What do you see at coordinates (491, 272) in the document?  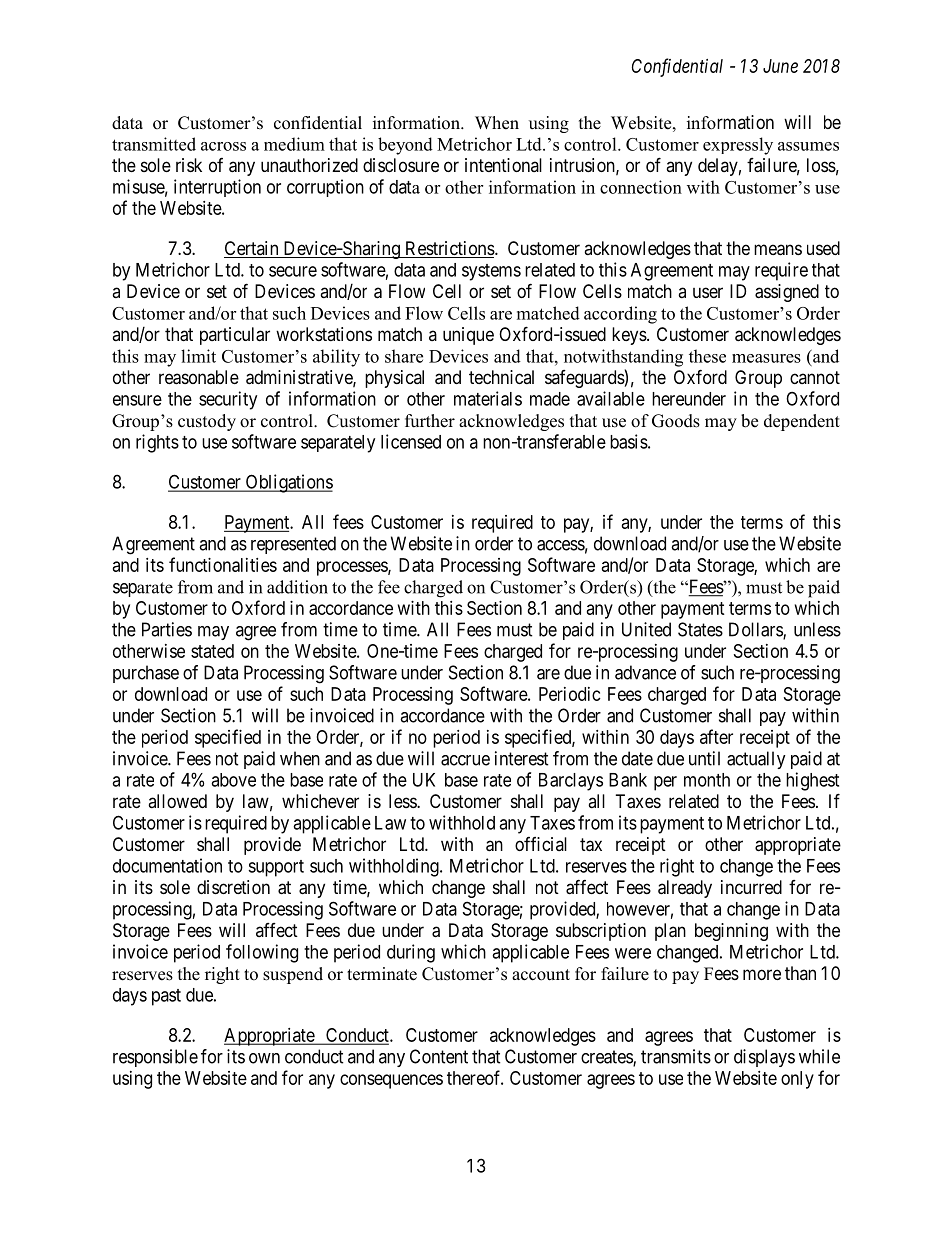 I see `systems` at bounding box center [491, 272].
